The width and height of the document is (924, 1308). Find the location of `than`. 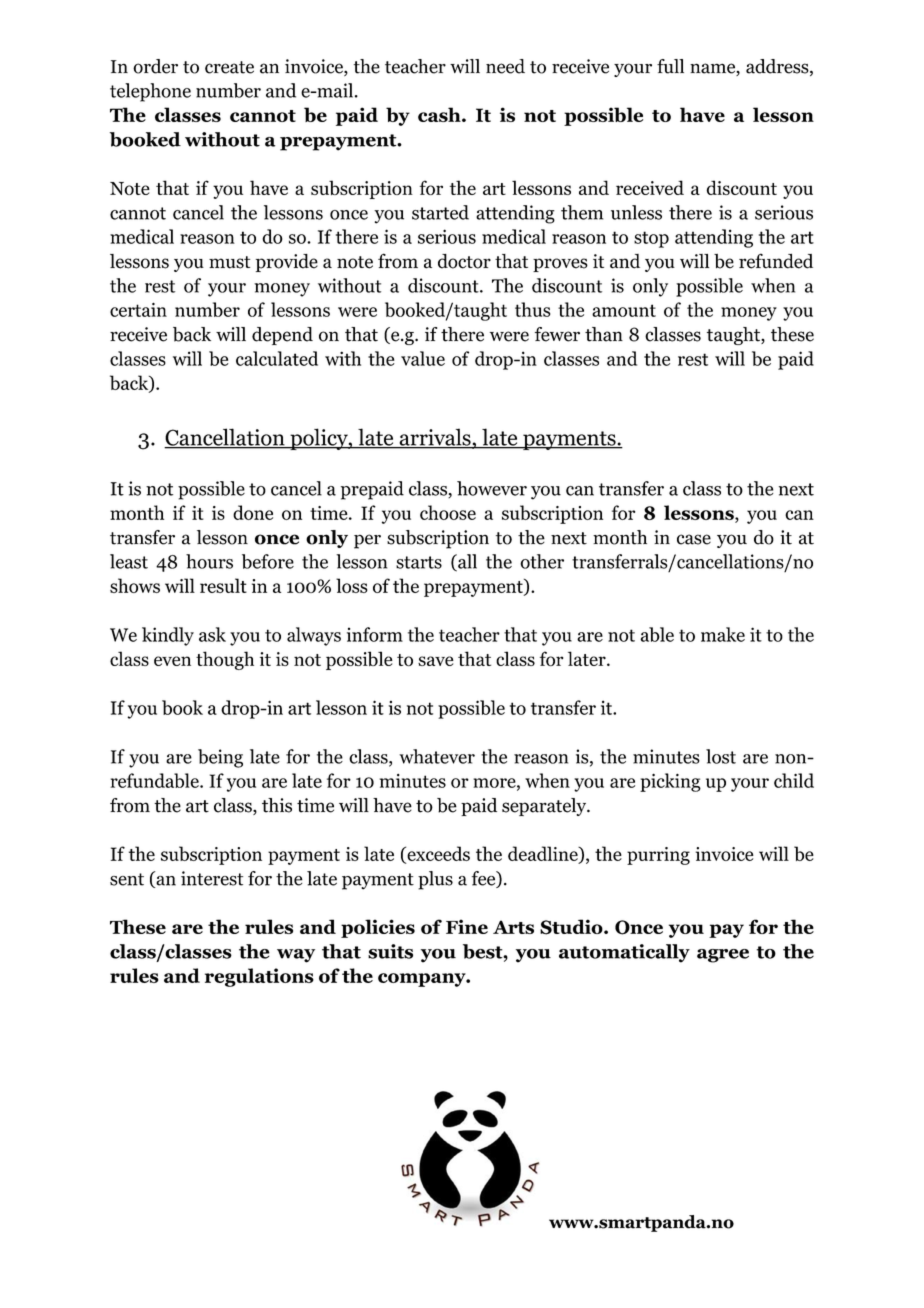

than is located at coordinates (604, 334).
